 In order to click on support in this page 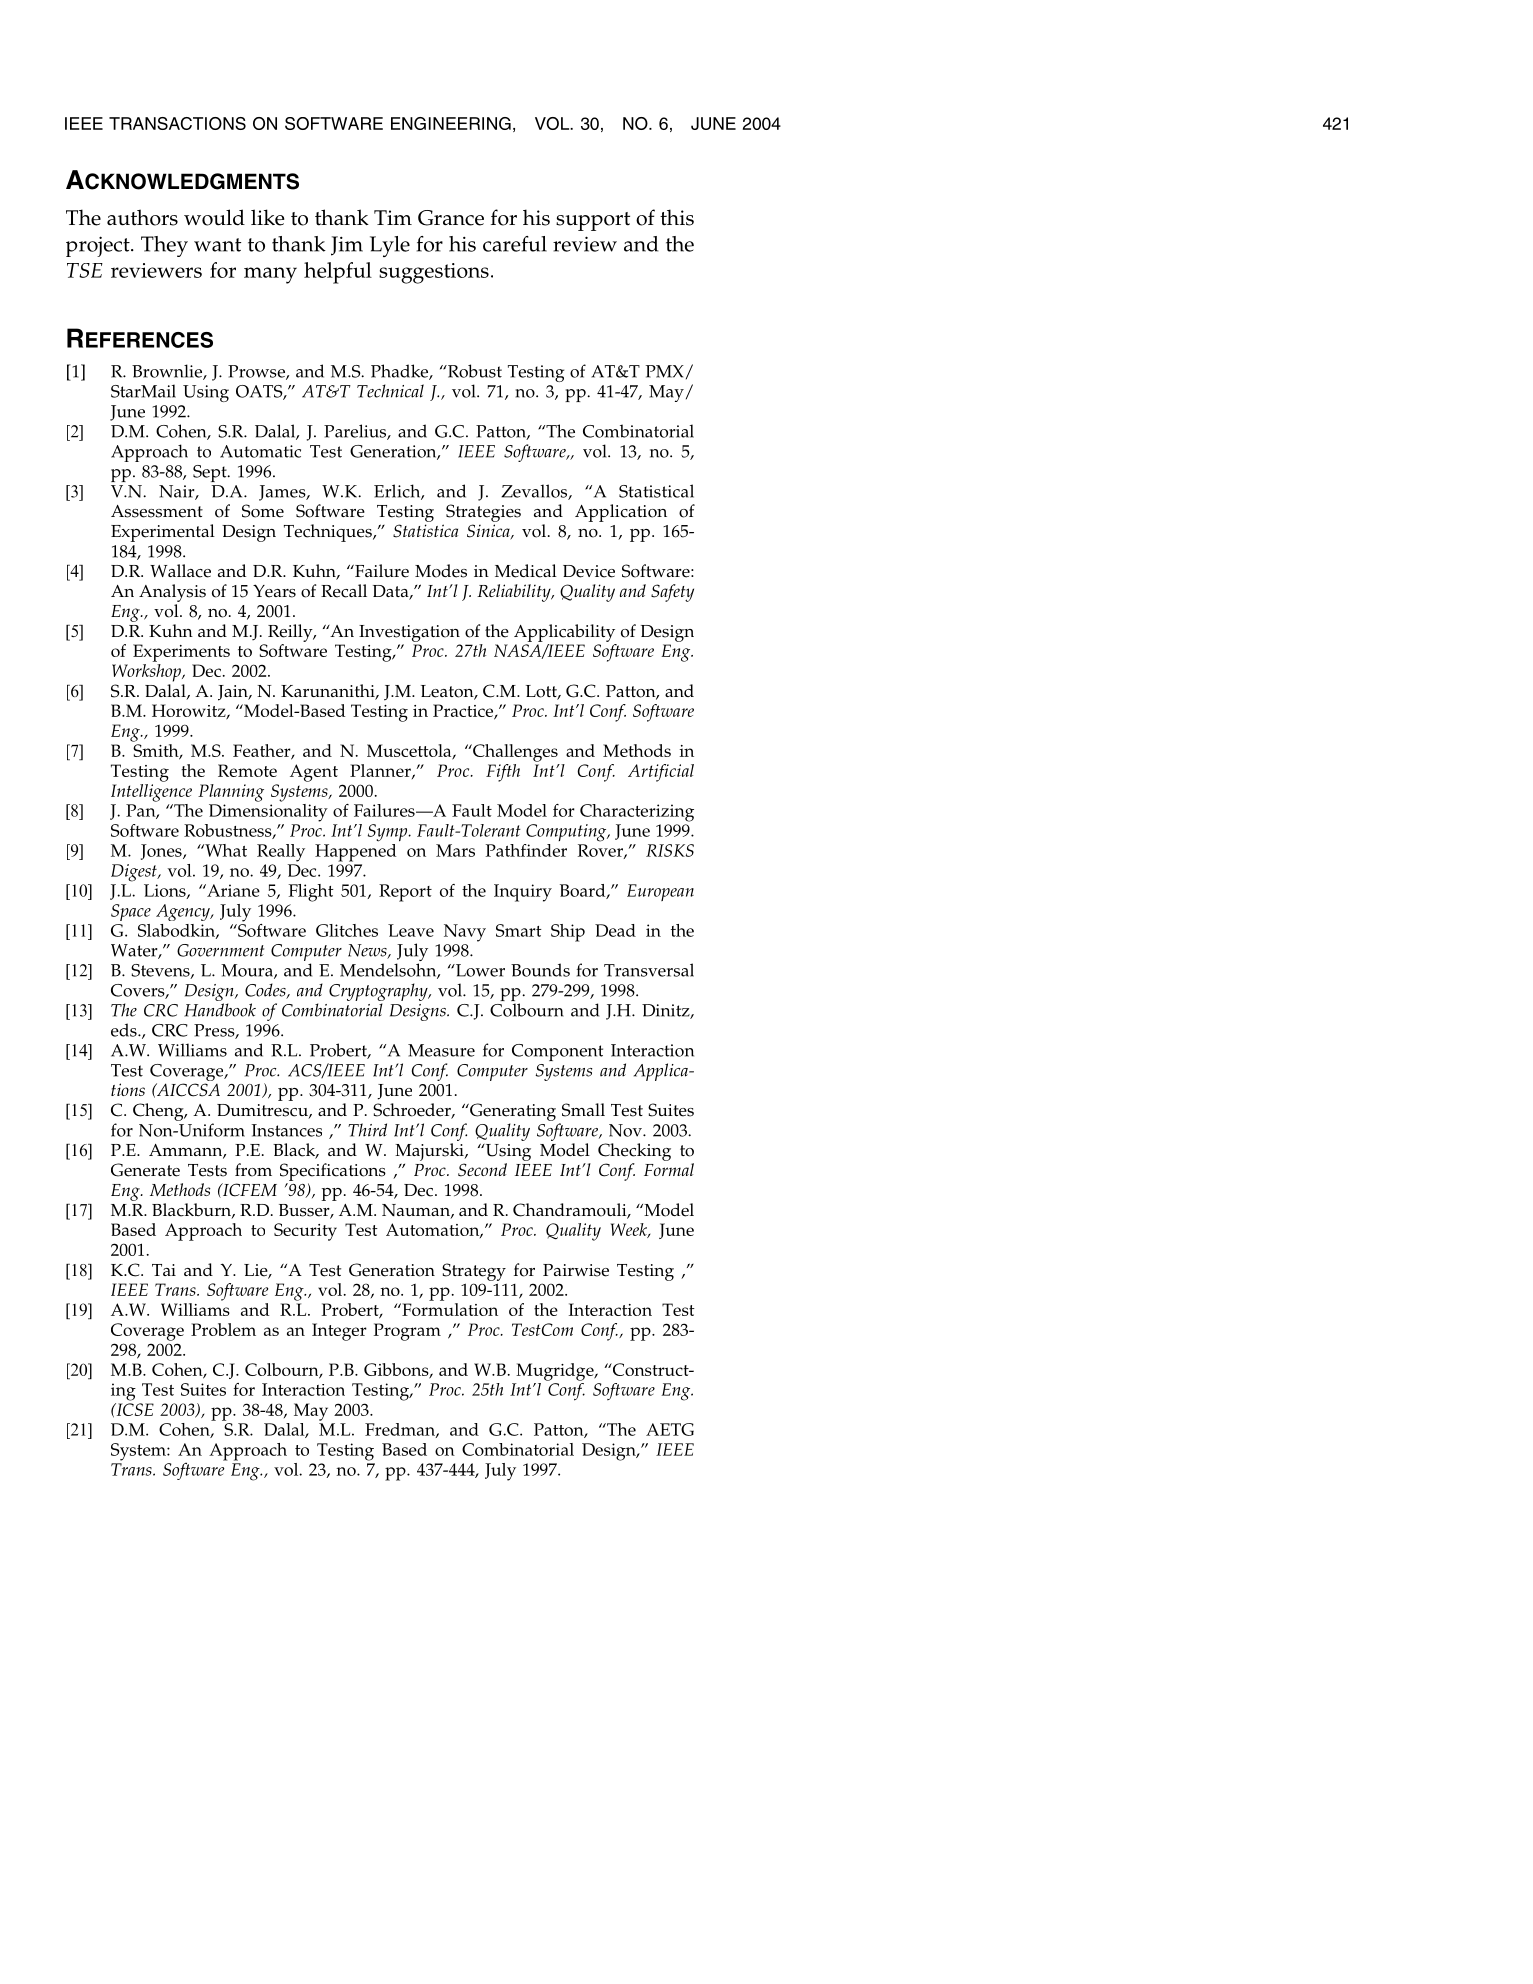, I will do `click(593, 221)`.
